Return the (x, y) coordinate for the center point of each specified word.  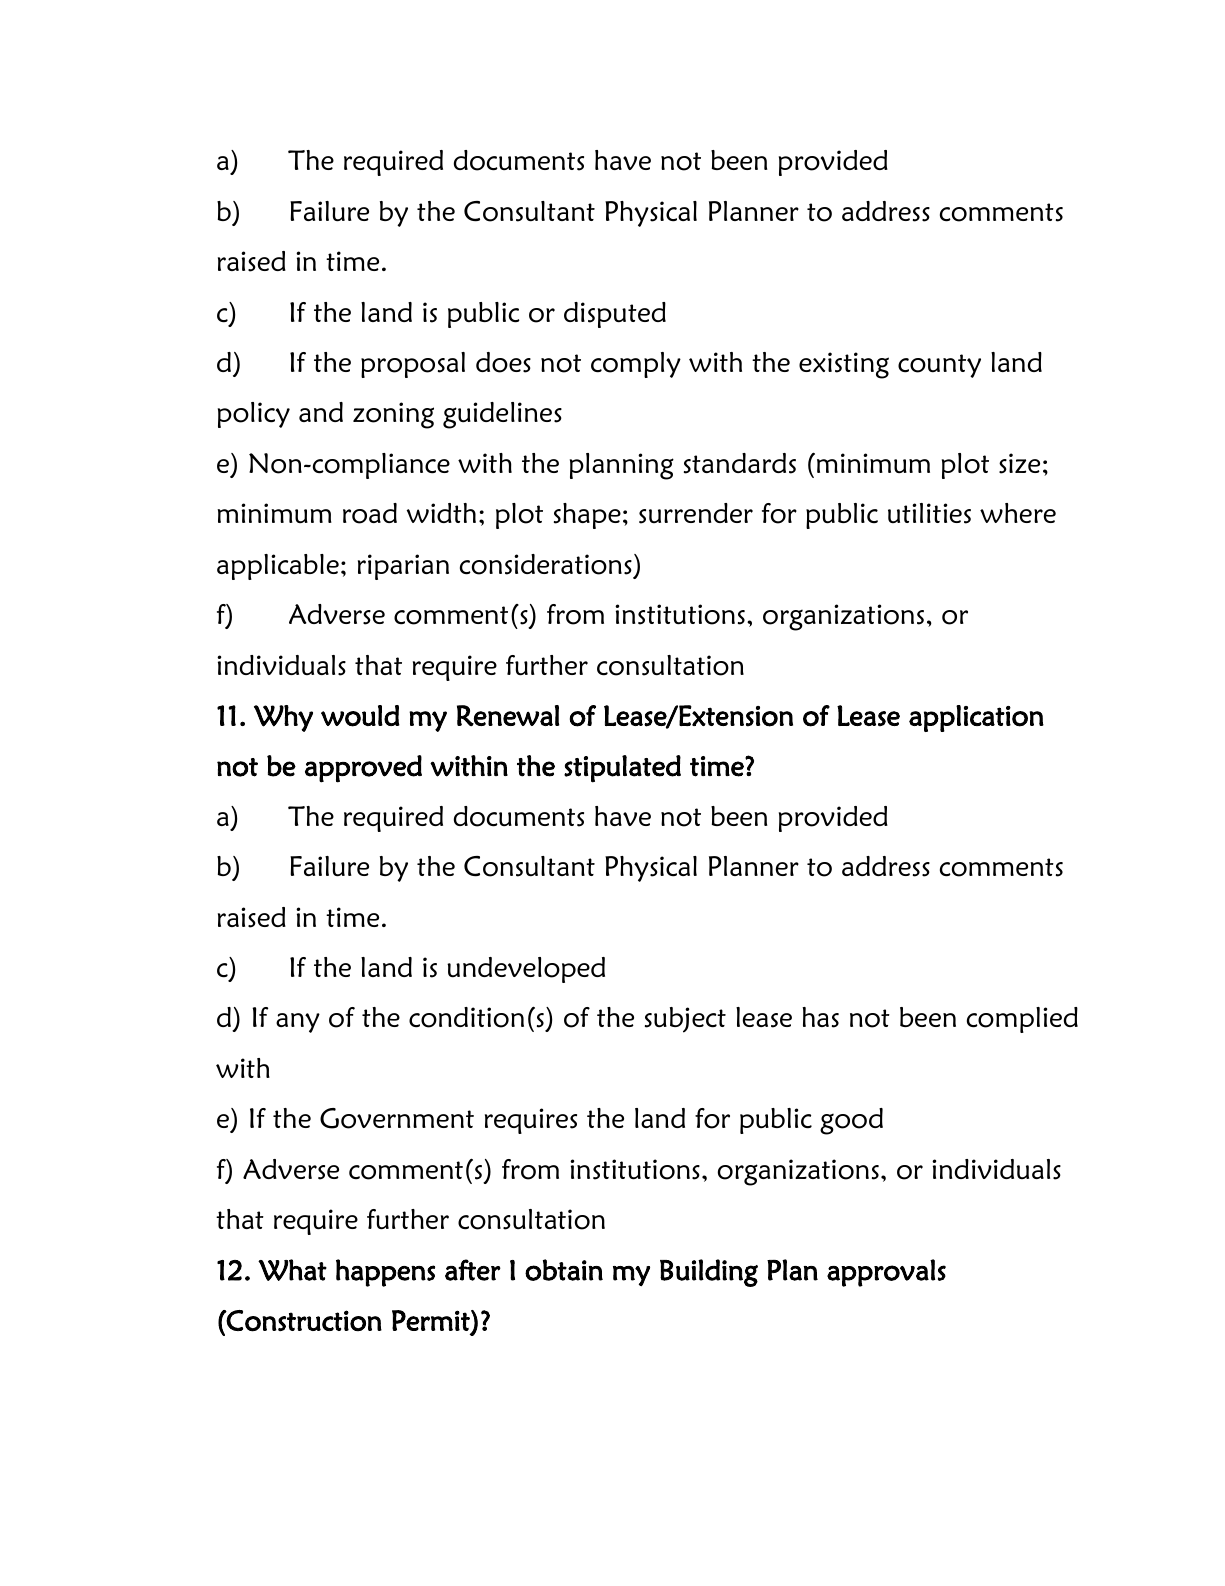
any (298, 1023)
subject (685, 1020)
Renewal (508, 715)
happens (385, 1273)
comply (636, 365)
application (976, 718)
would (360, 716)
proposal (413, 365)
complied (1022, 1020)
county (939, 366)
